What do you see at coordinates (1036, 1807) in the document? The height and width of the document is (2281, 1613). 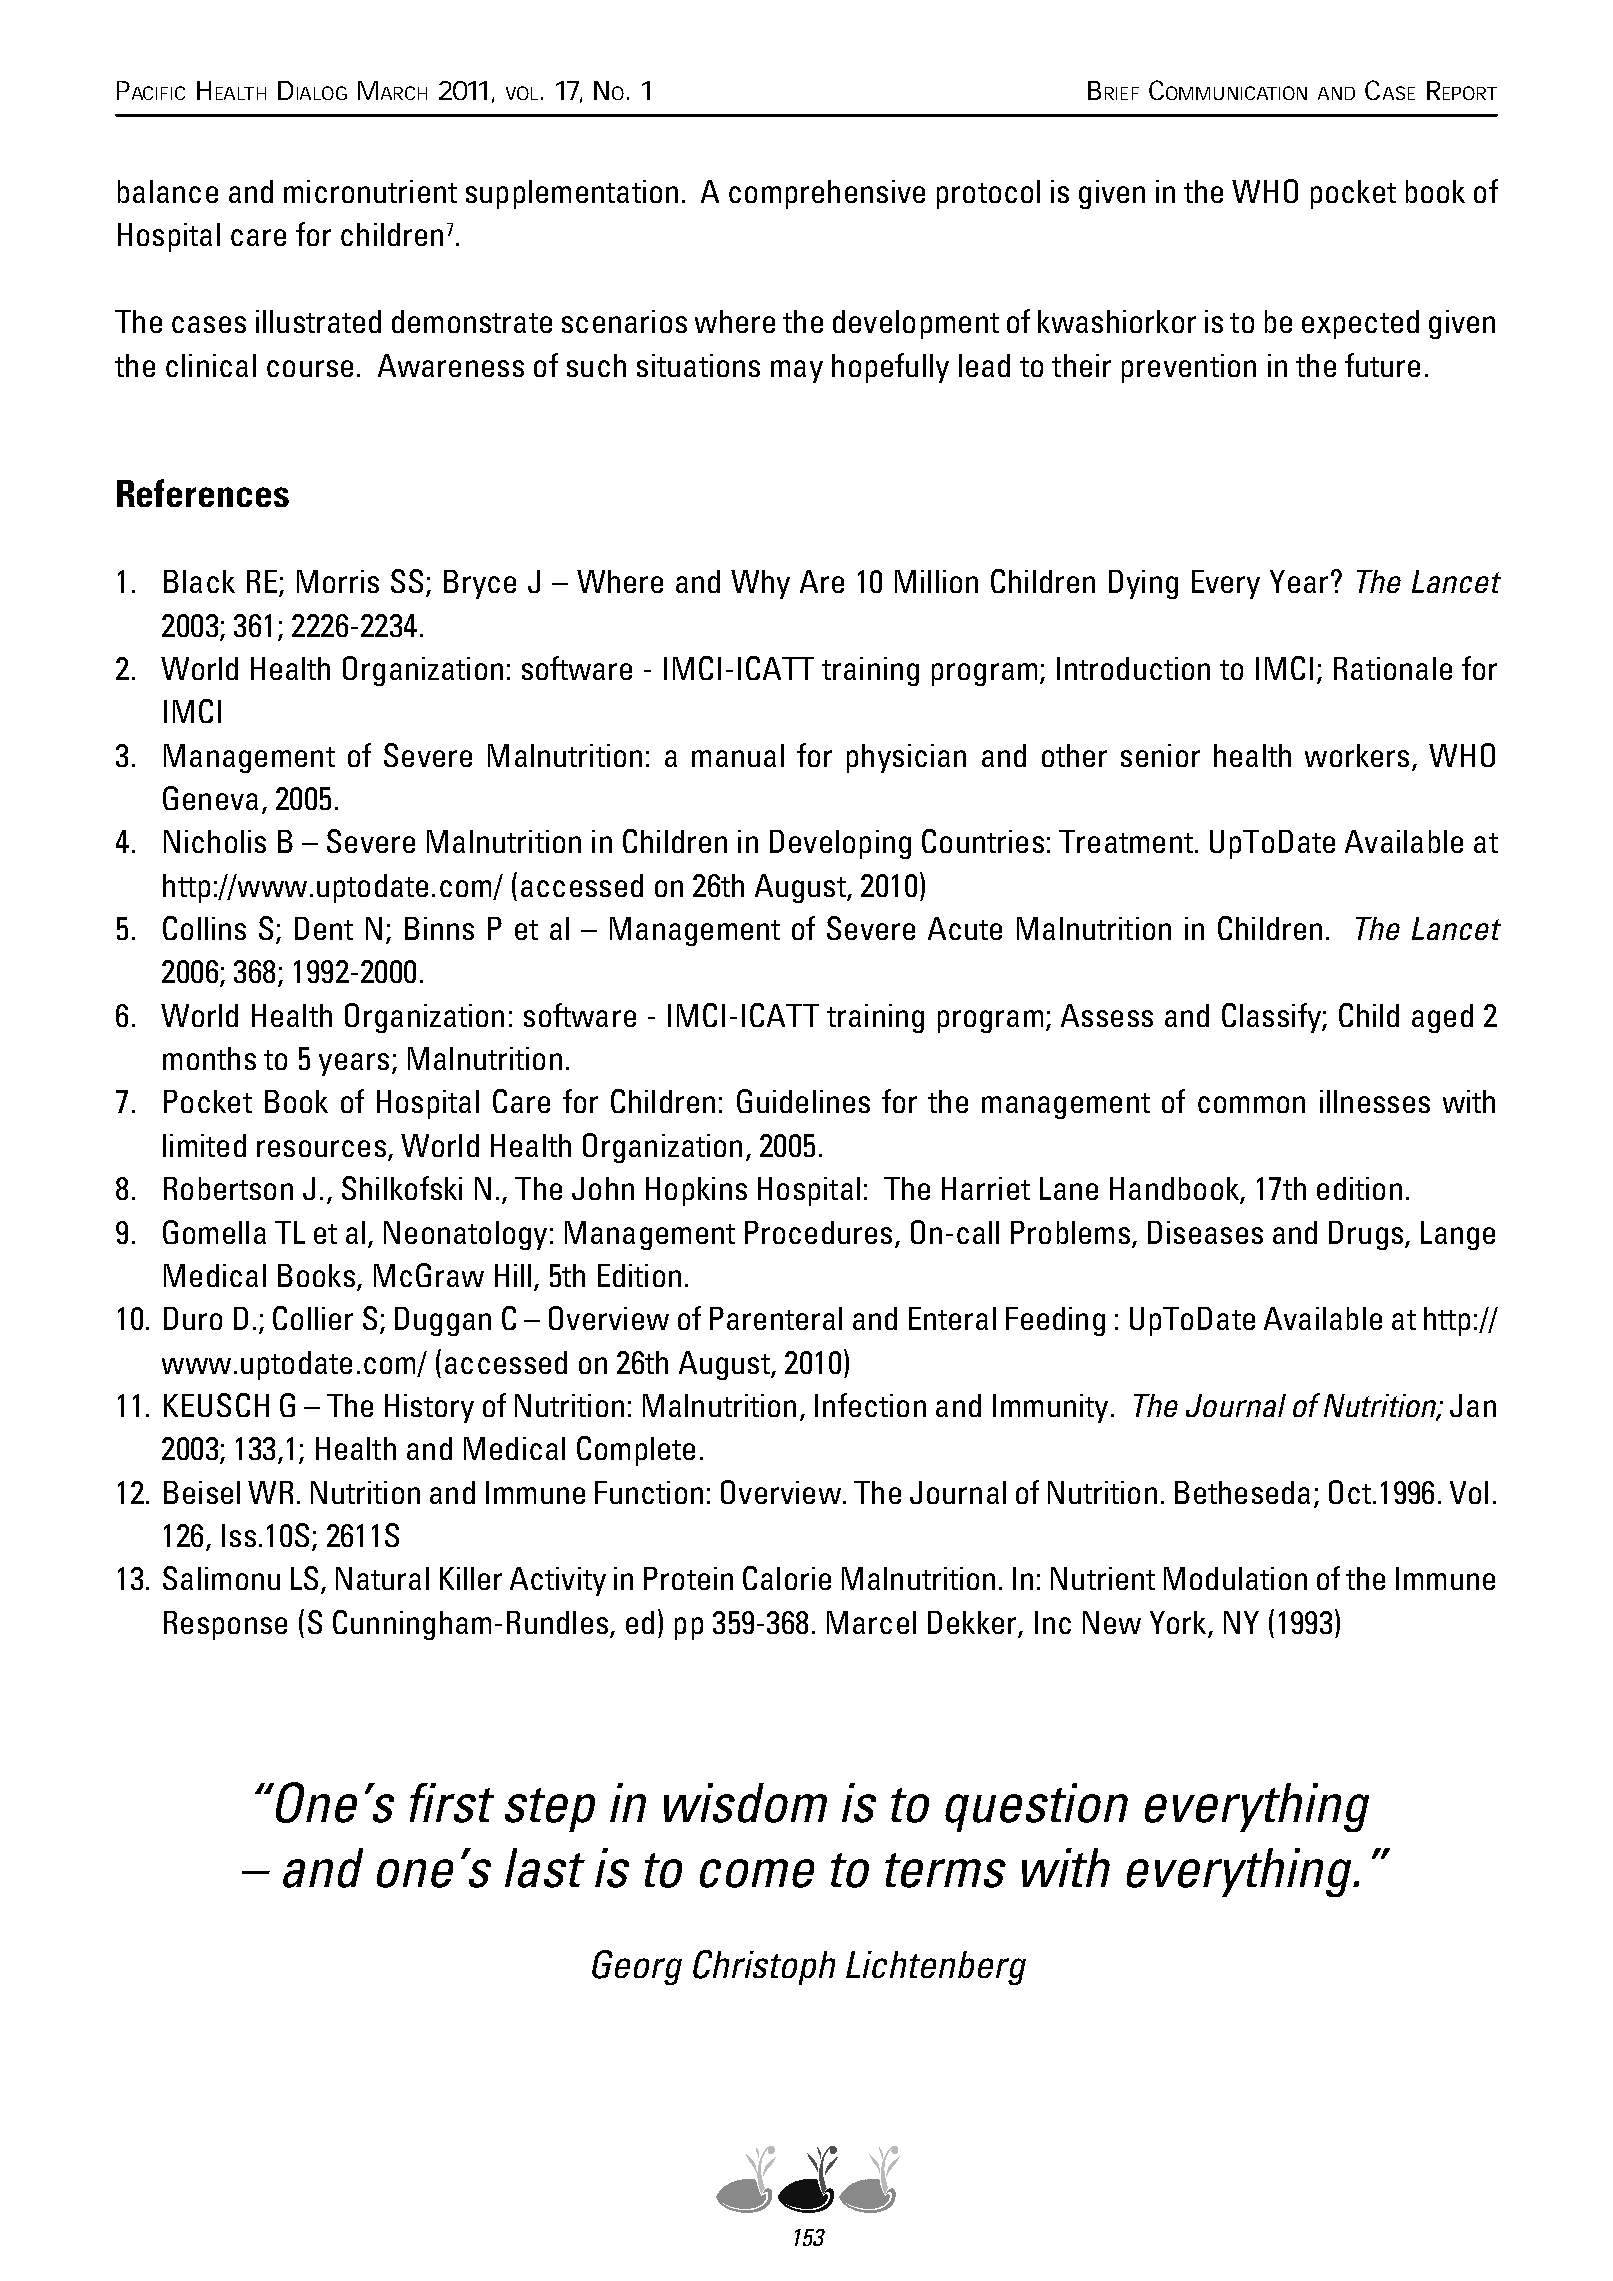 I see `question` at bounding box center [1036, 1807].
